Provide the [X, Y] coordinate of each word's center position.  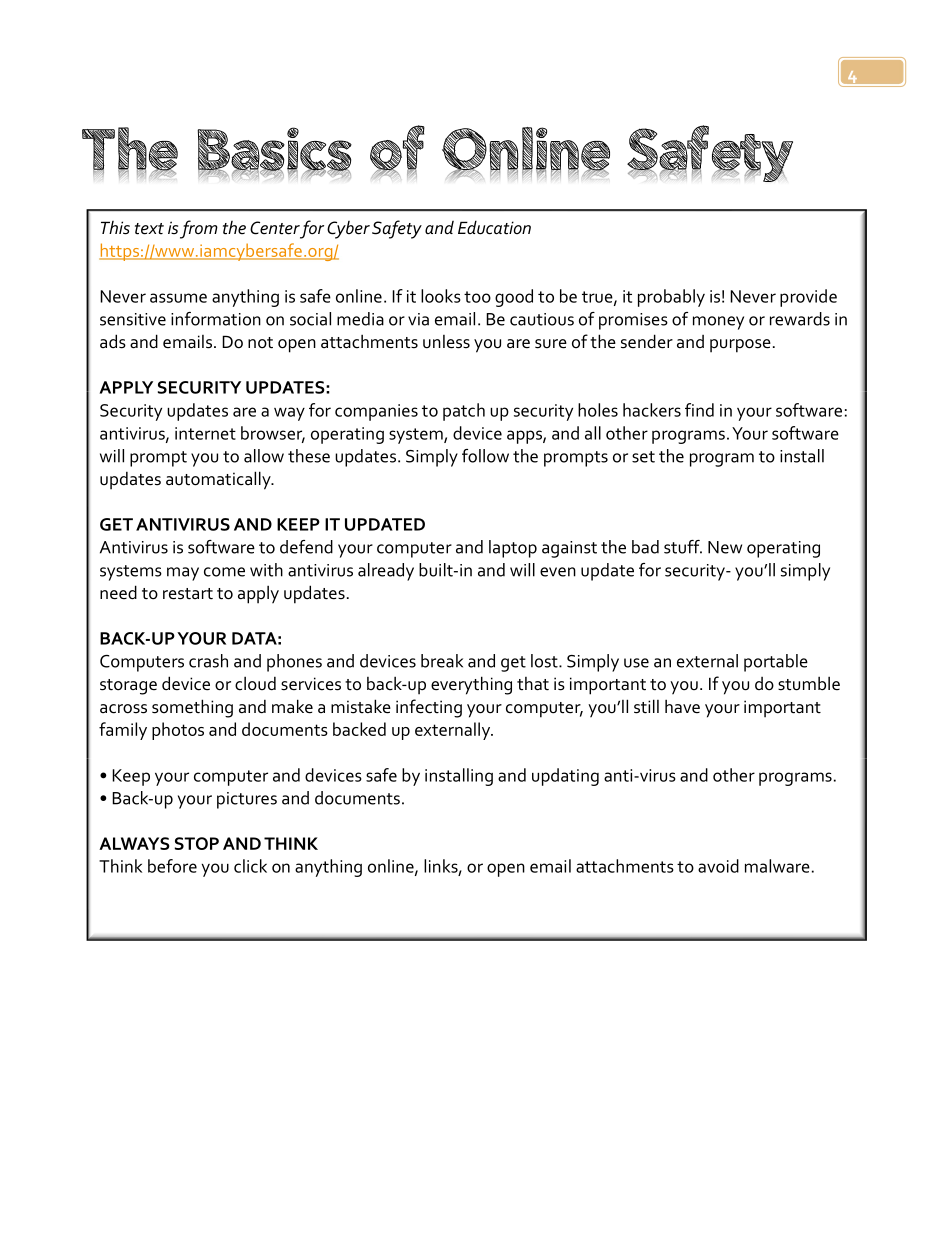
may [183, 574]
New [725, 547]
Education [494, 227]
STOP [197, 843]
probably [671, 298]
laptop [513, 549]
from [199, 229]
